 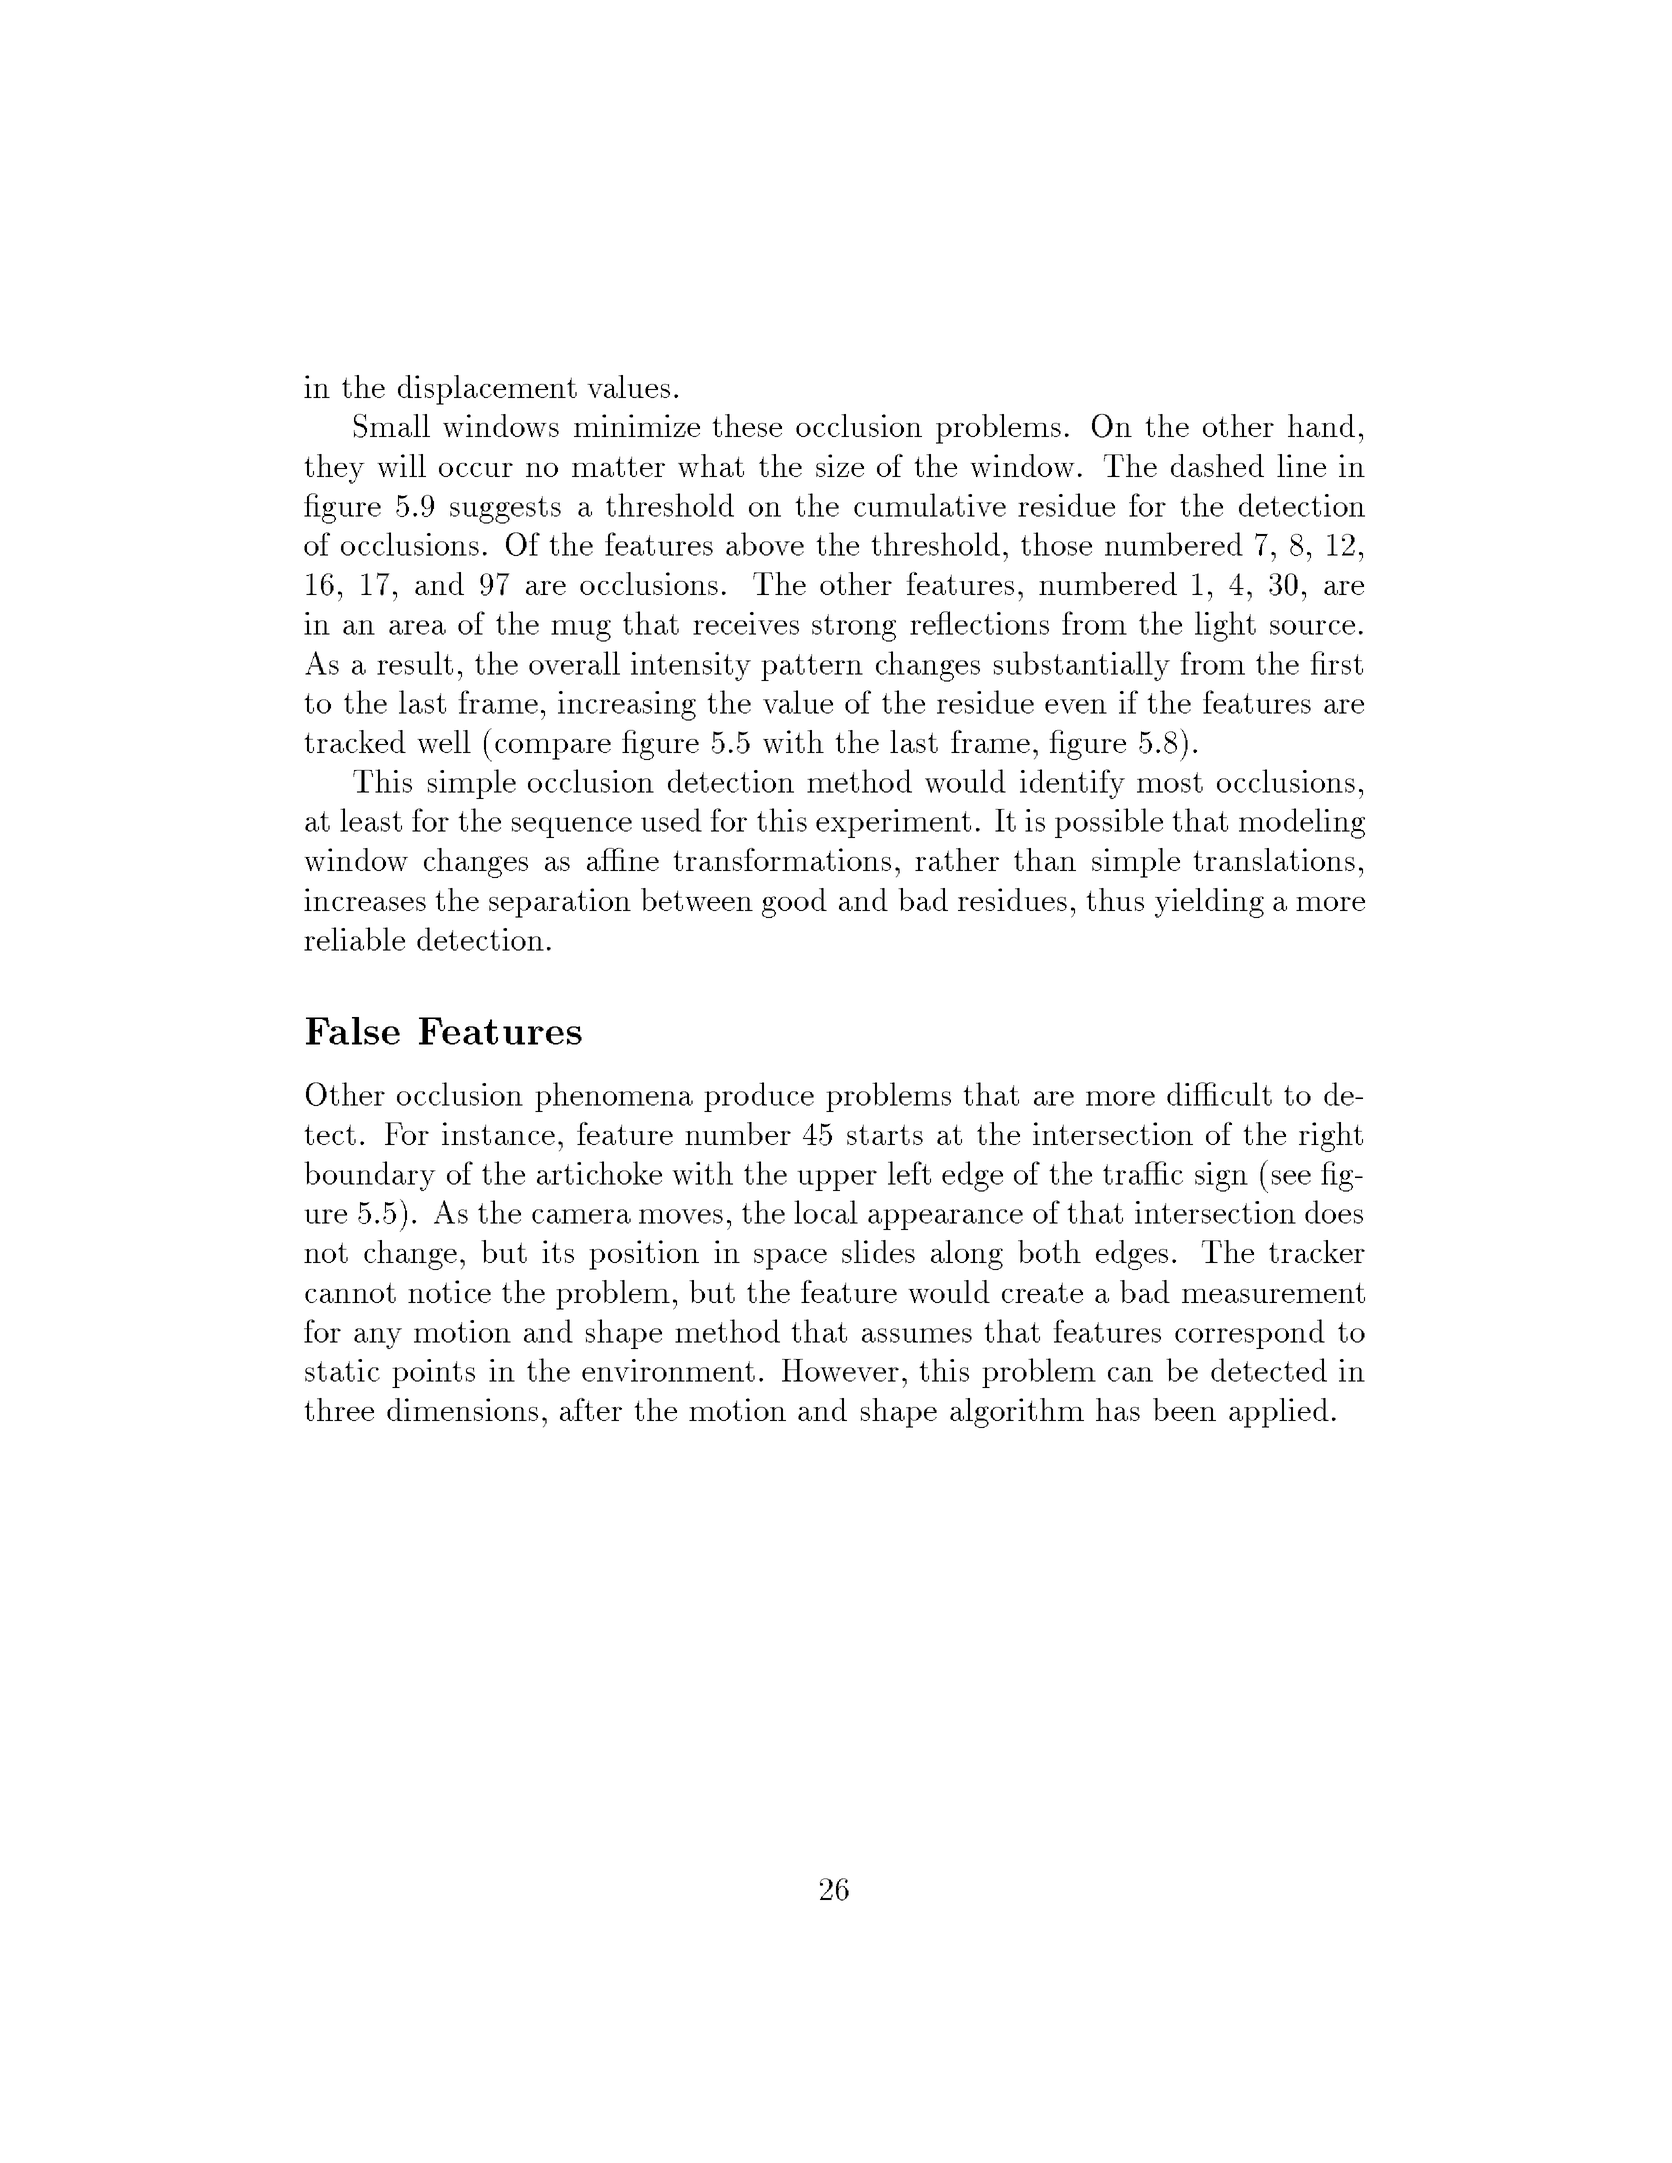 What do you see at coordinates (759, 1097) in the image?
I see `produce` at bounding box center [759, 1097].
